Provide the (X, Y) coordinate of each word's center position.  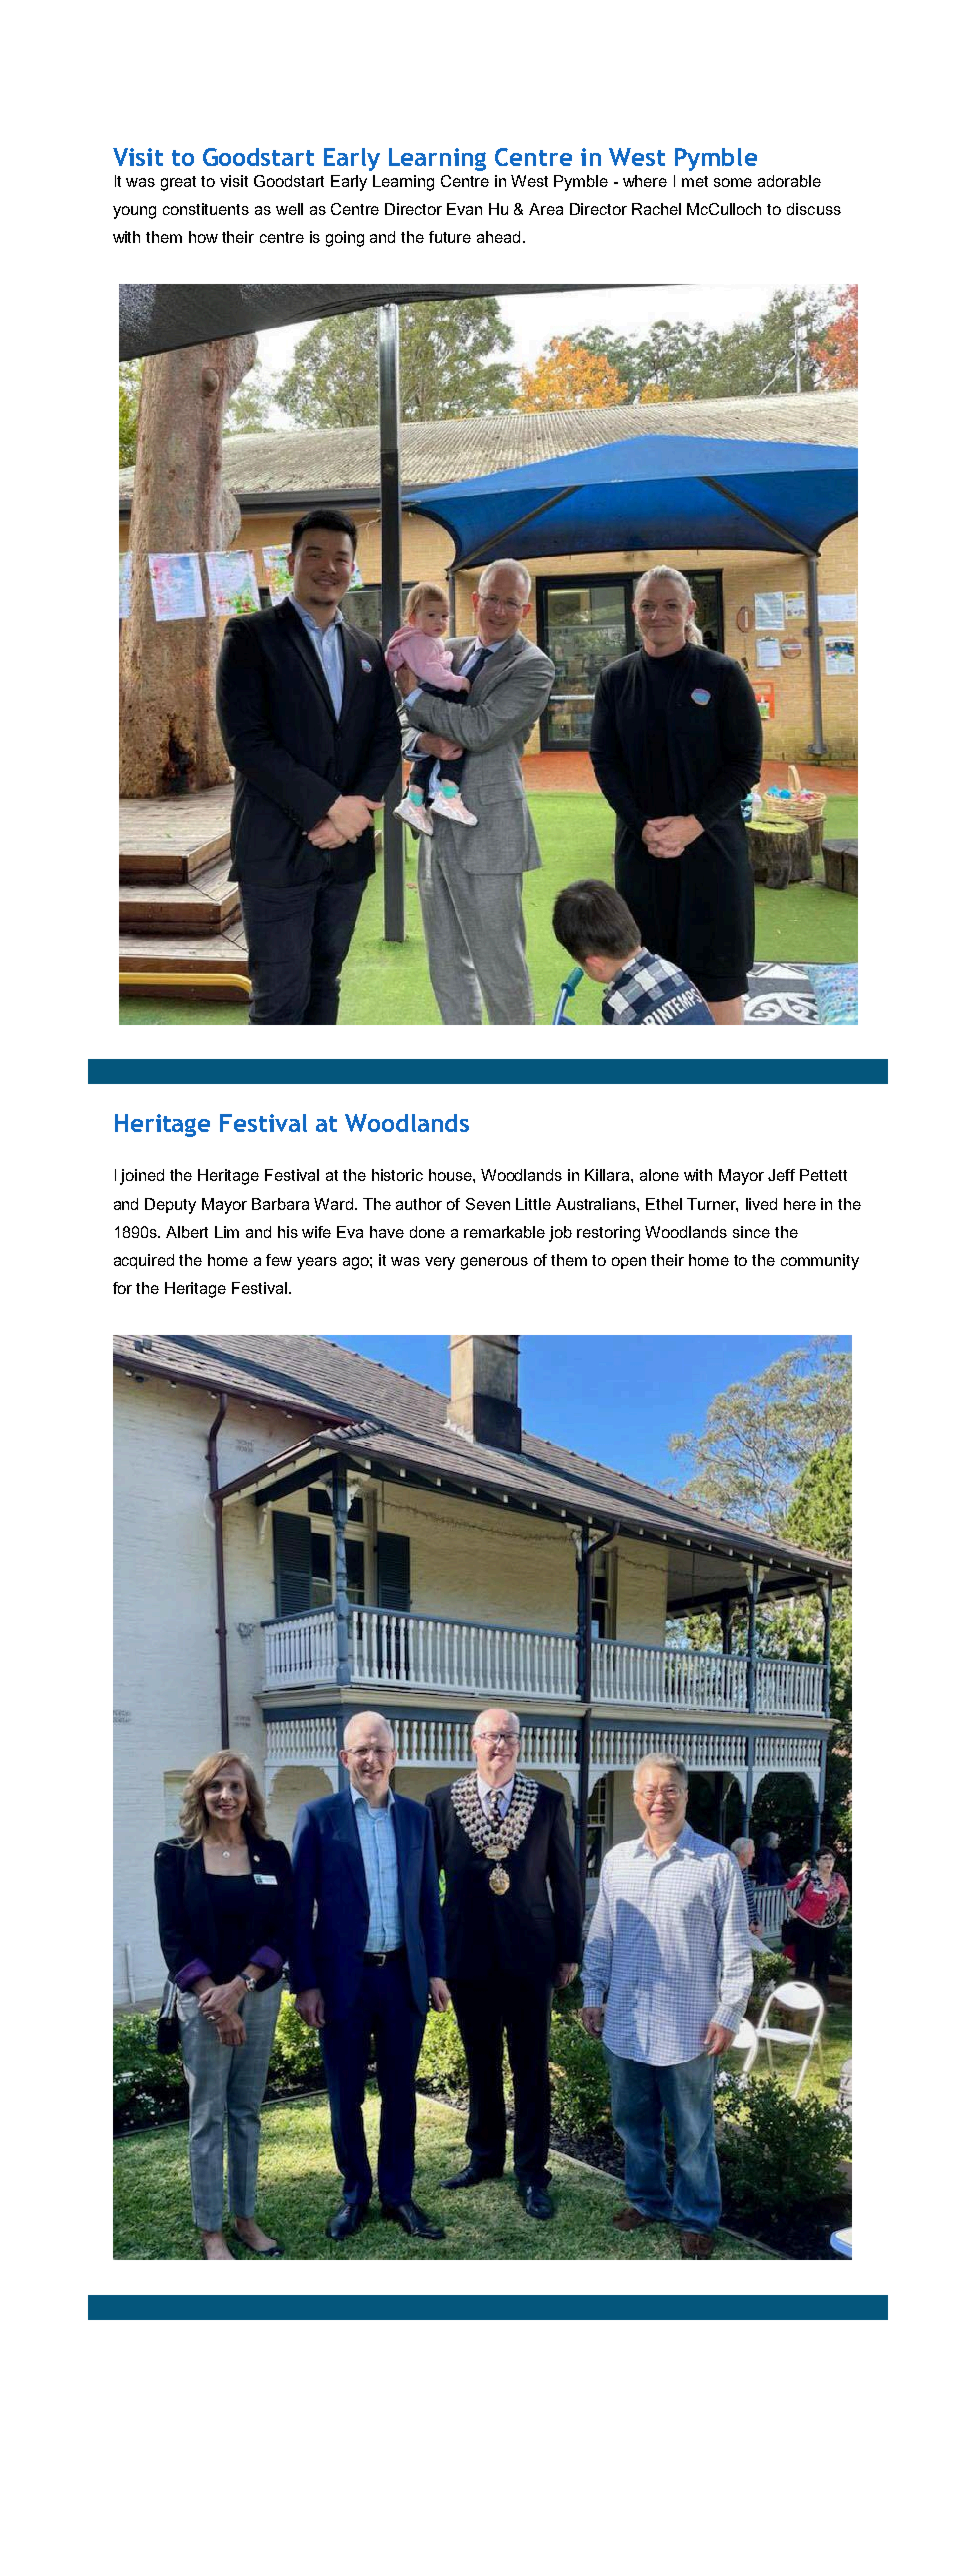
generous (494, 1263)
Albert (187, 1232)
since (751, 1232)
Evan (464, 209)
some (733, 182)
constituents (206, 209)
